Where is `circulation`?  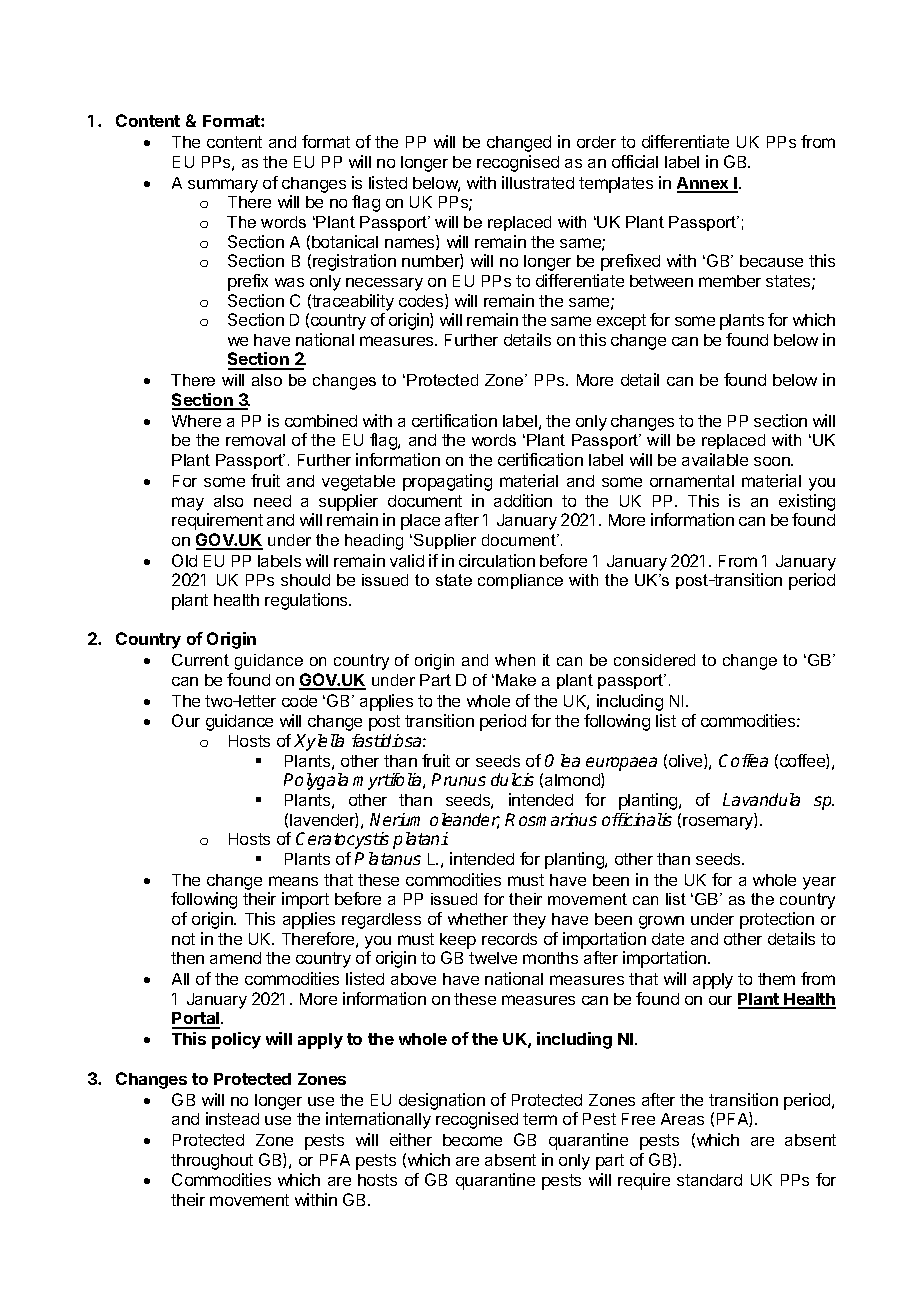 circulation is located at coordinates (497, 560).
